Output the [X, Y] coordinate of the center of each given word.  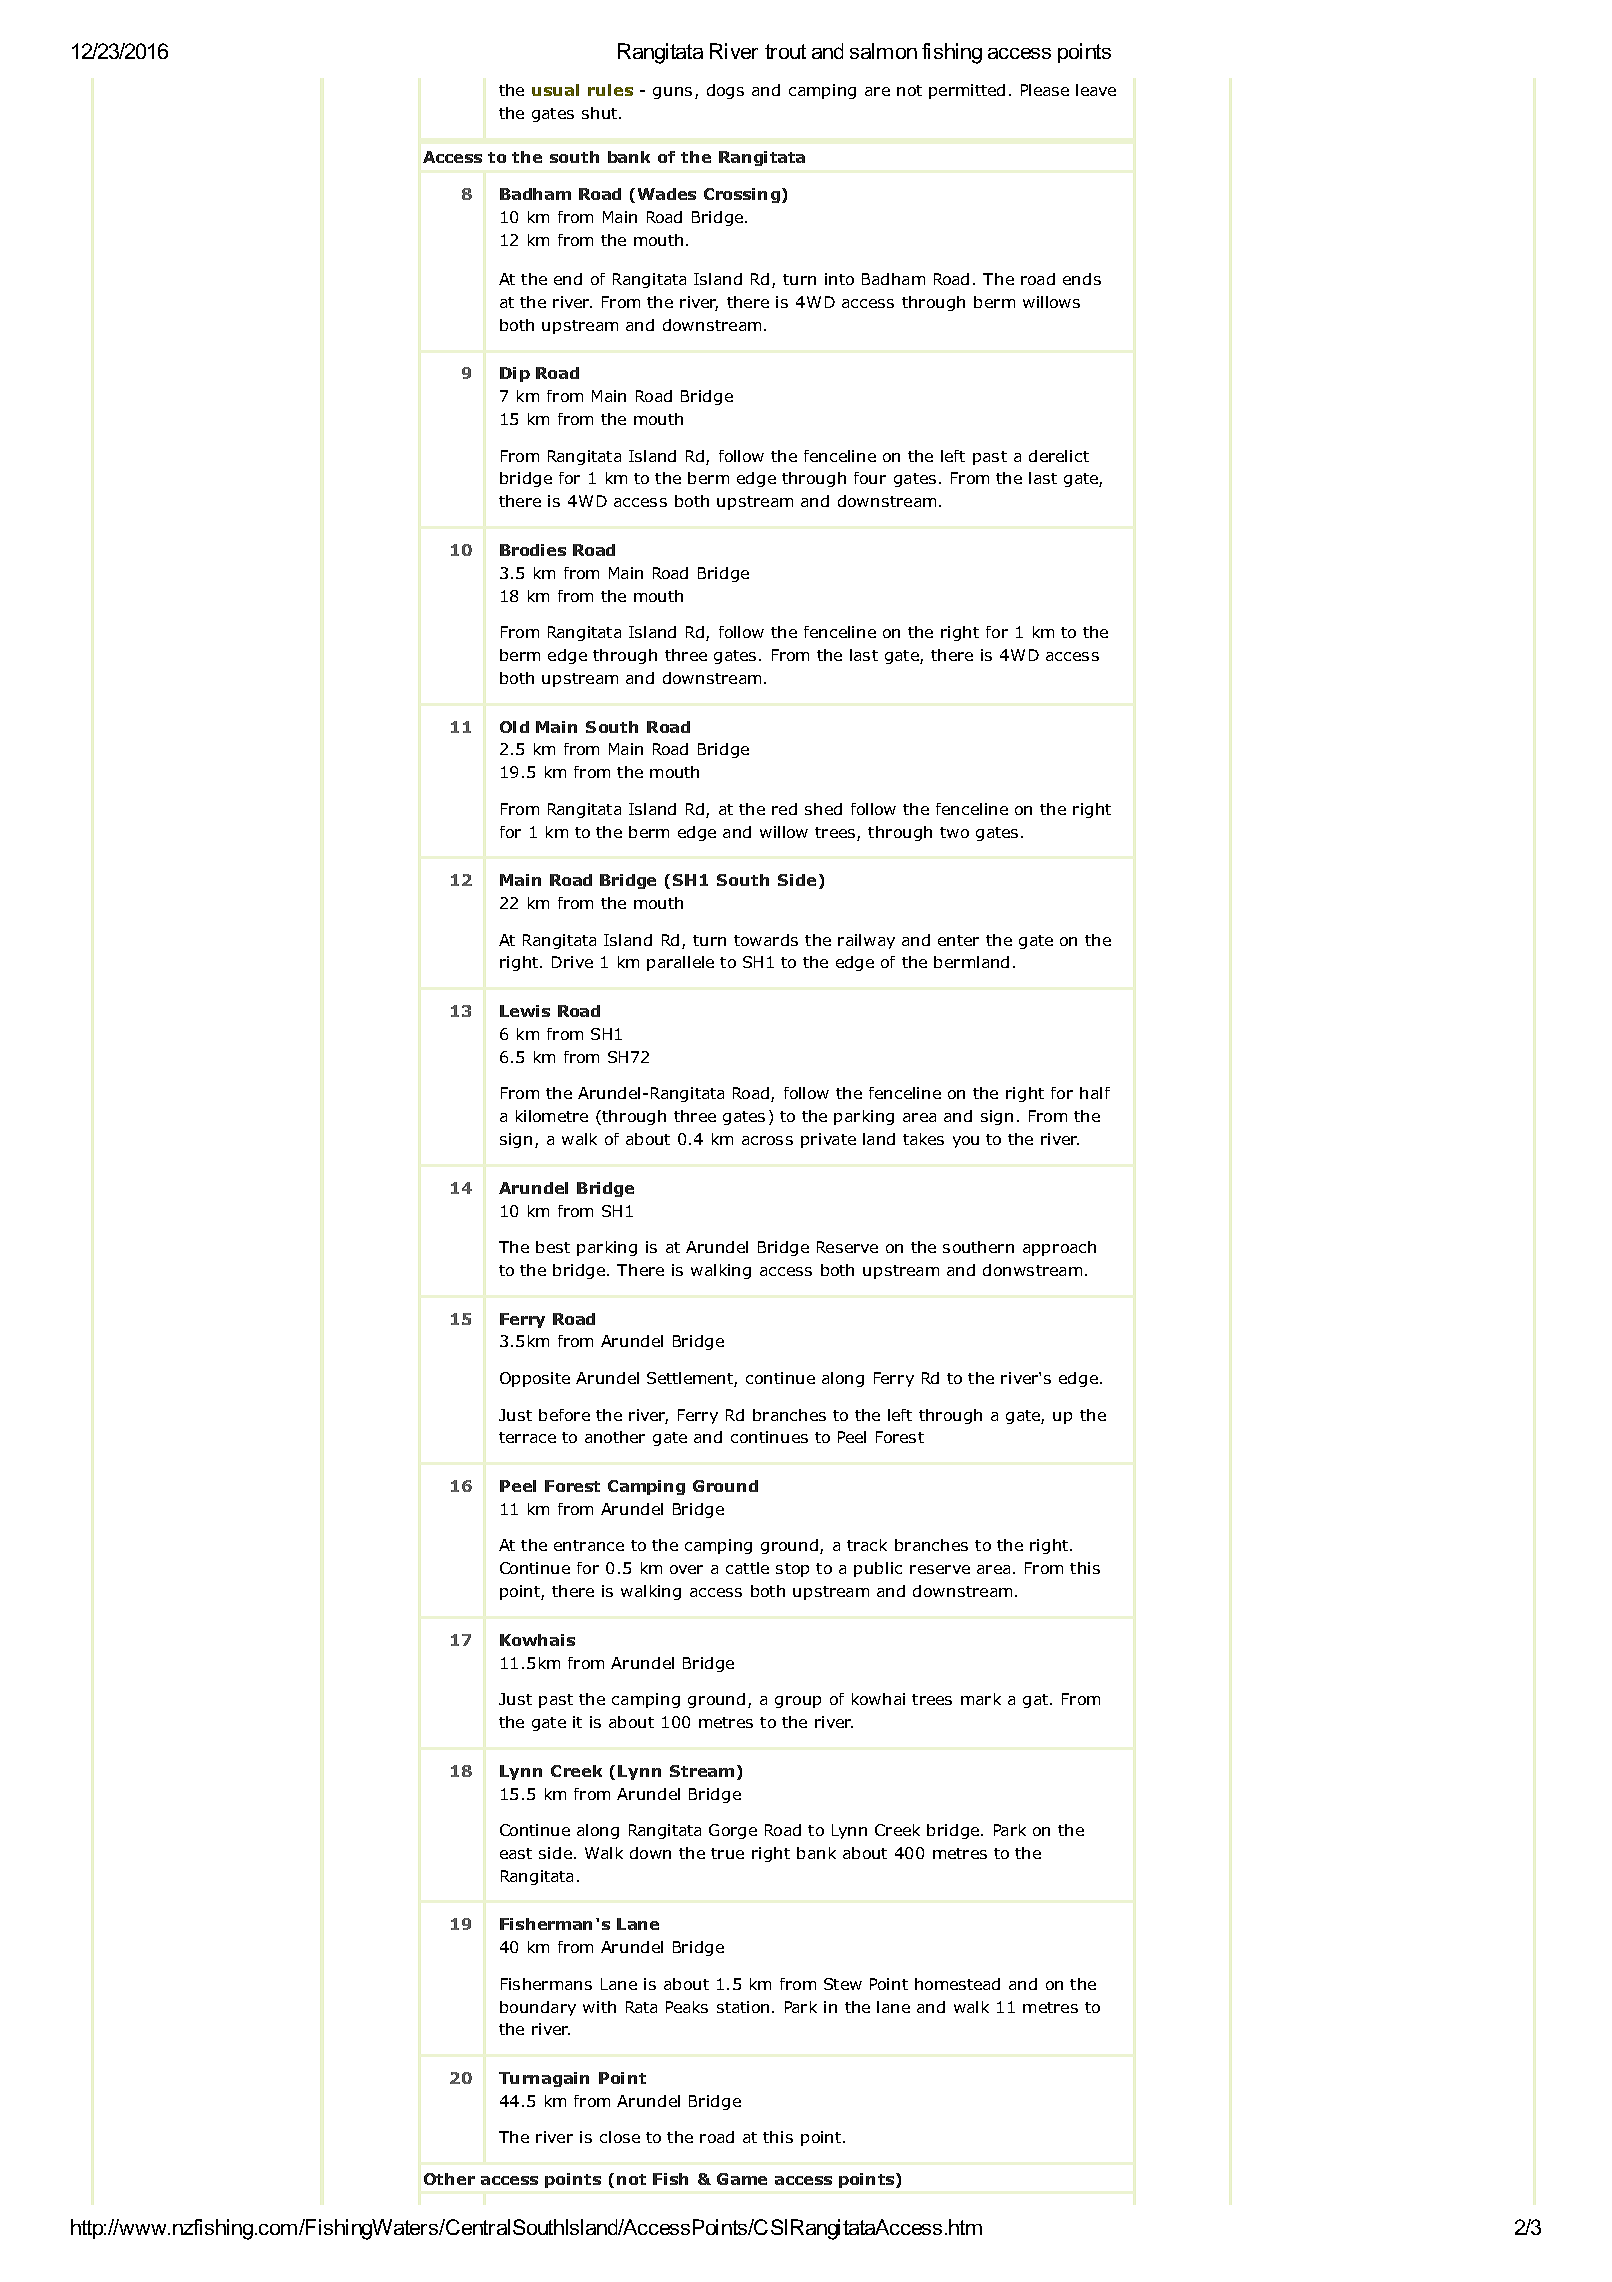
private [828, 1140]
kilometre [552, 1116]
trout [785, 51]
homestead [957, 1984]
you [966, 1142]
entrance [589, 1545]
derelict [1059, 456]
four [870, 478]
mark [981, 1699]
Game [742, 2179]
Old [514, 727]
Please [1045, 90]
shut [601, 113]
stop [792, 1570]
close [620, 2137]
